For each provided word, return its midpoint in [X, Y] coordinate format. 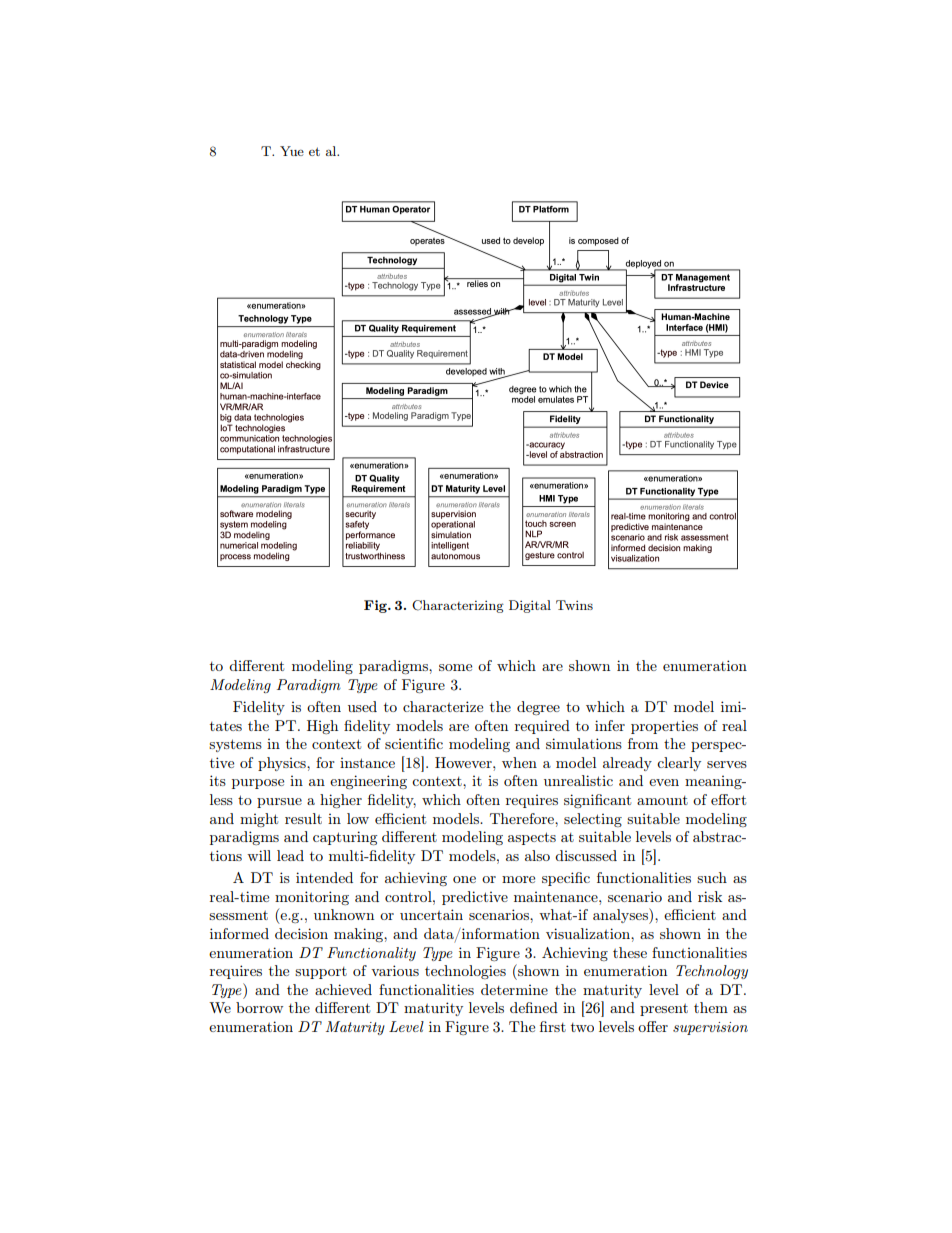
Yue [292, 151]
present [664, 1010]
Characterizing [458, 606]
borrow [259, 1007]
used [362, 706]
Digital [530, 606]
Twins [574, 605]
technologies [465, 972]
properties [664, 727]
